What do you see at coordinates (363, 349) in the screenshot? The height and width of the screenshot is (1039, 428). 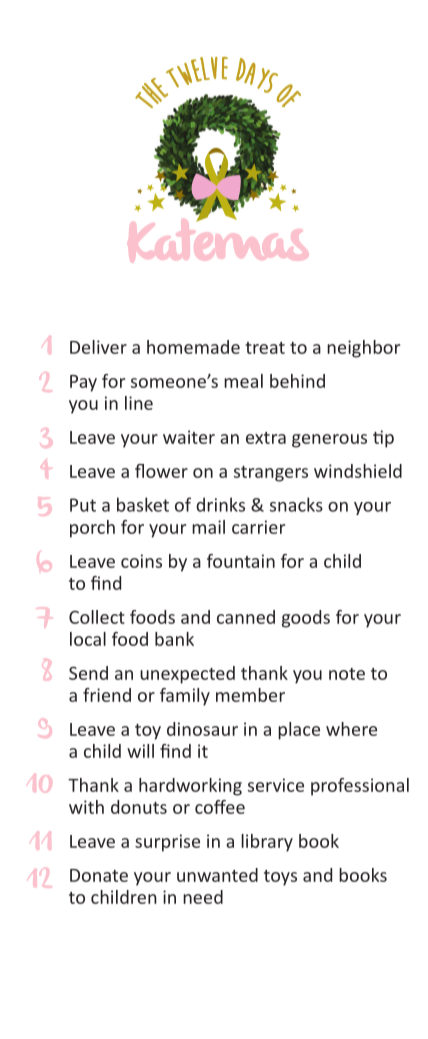 I see `neighbor` at bounding box center [363, 349].
